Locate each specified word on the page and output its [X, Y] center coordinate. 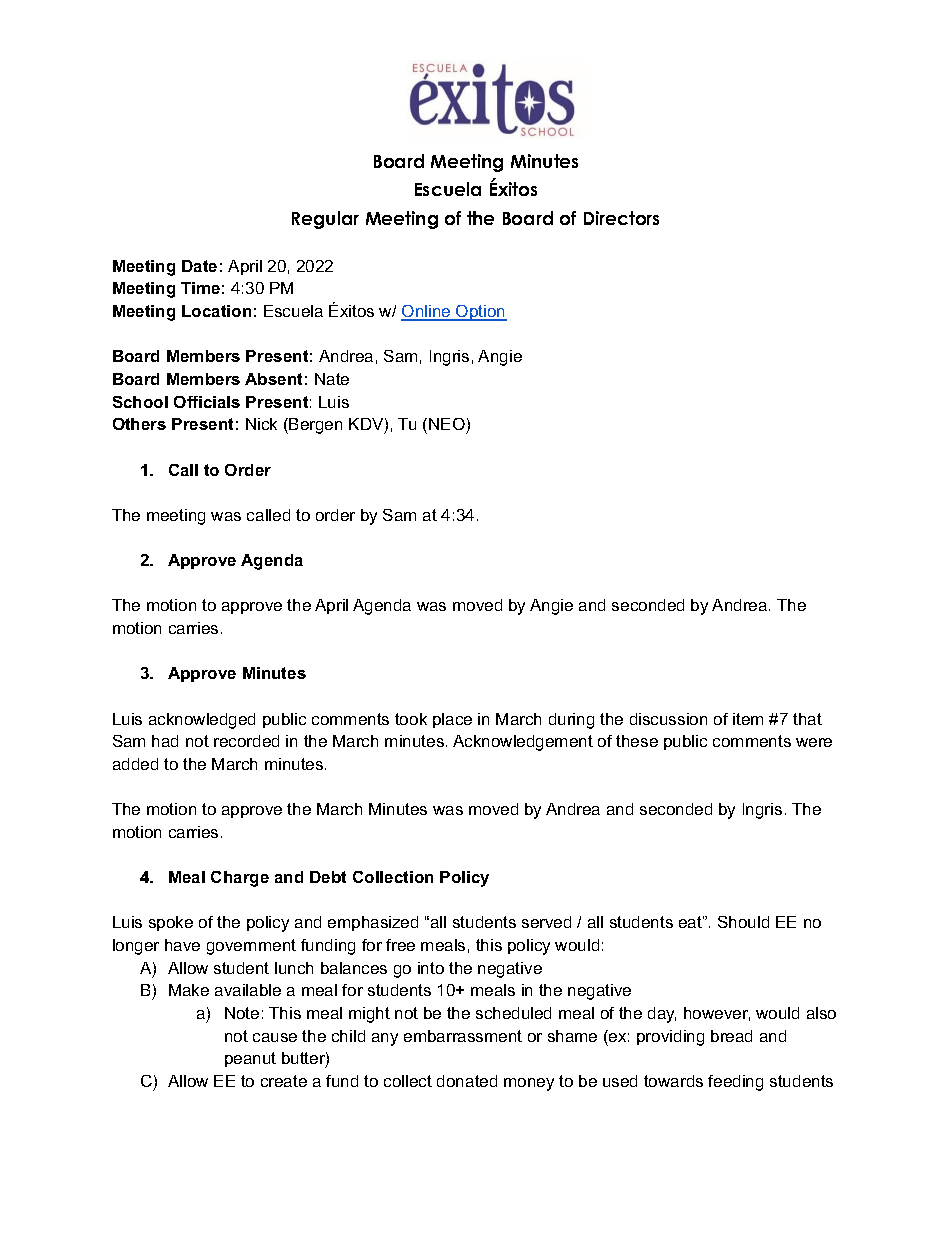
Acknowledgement [523, 743]
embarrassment [463, 1036]
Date [199, 266]
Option [480, 313]
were [814, 742]
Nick [261, 424]
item [748, 719]
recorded [246, 741]
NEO [447, 424]
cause [275, 1037]
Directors [621, 218]
